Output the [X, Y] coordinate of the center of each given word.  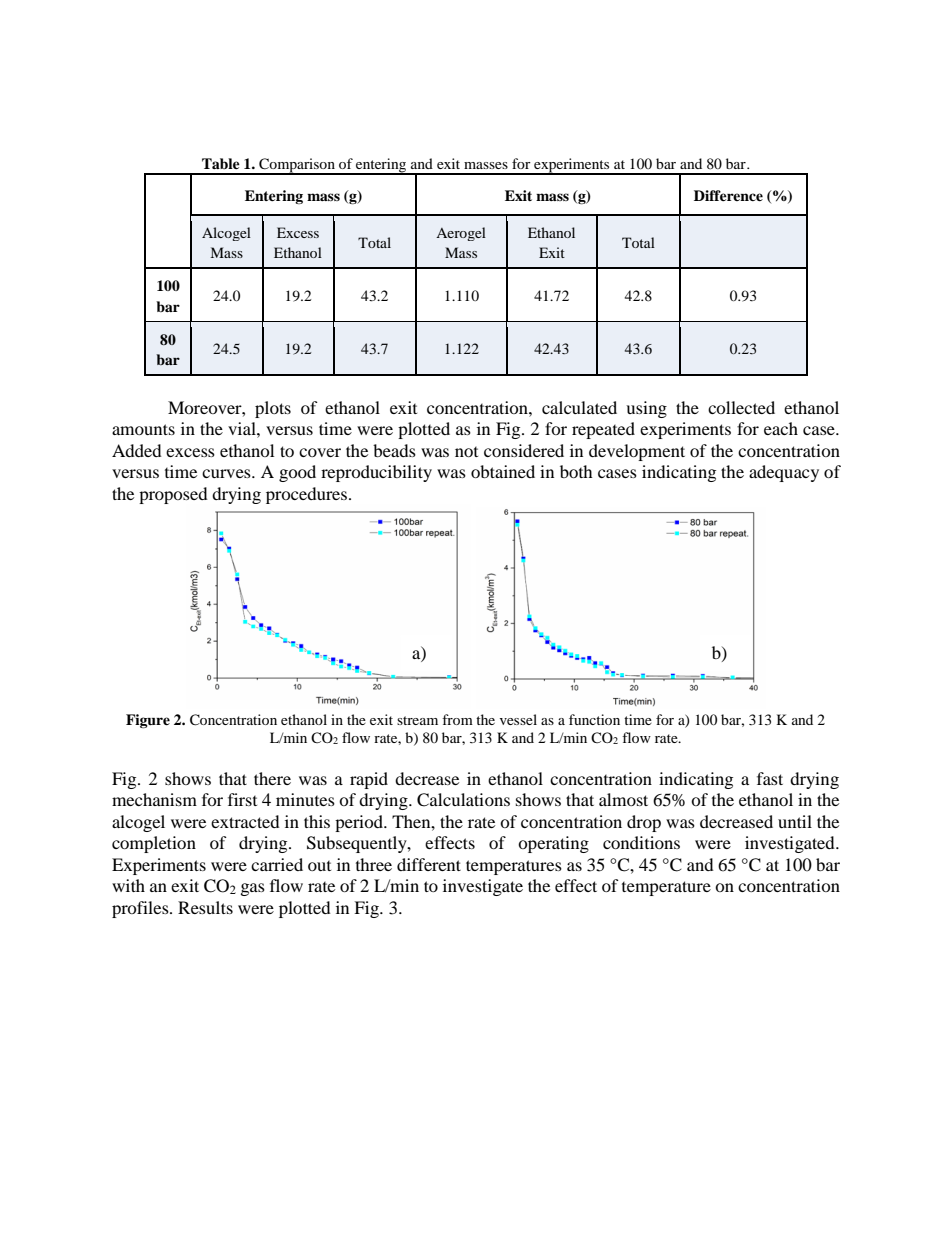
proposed [173, 495]
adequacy [784, 473]
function [594, 719]
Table [221, 163]
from [457, 719]
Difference [728, 195]
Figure [148, 721]
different [429, 864]
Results [205, 907]
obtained [503, 471]
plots [273, 409]
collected [741, 407]
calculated [579, 407]
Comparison [297, 166]
